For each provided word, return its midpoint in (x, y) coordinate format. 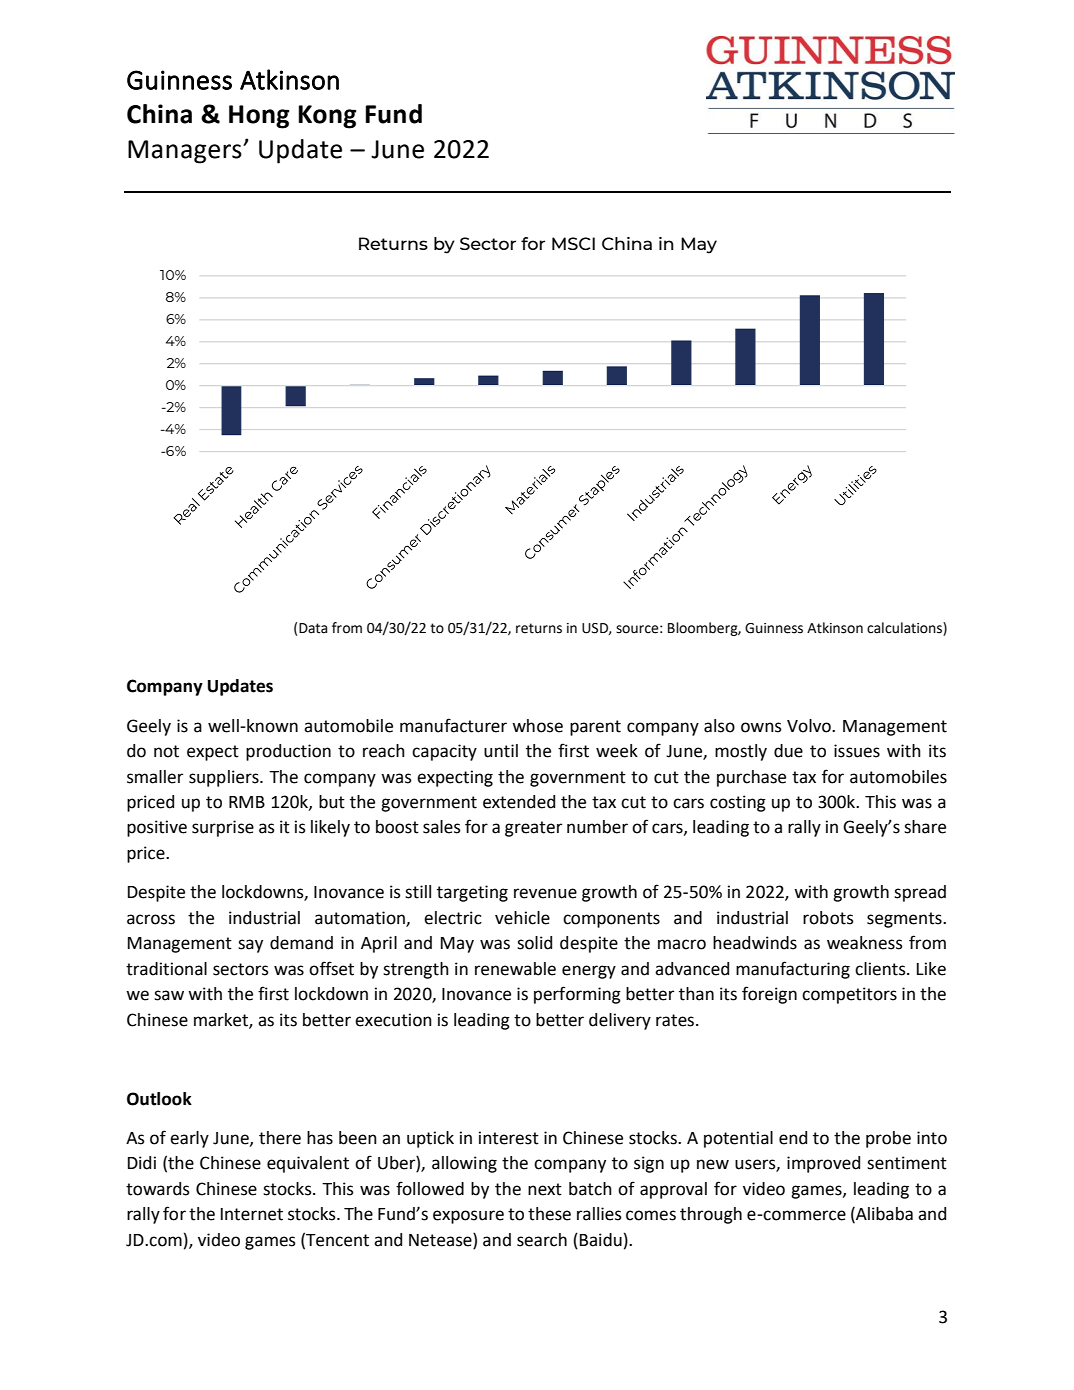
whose (537, 726)
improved (823, 1164)
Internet (252, 1214)
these (549, 1214)
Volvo (810, 726)
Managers (186, 152)
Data (313, 628)
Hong (259, 117)
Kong (327, 117)
